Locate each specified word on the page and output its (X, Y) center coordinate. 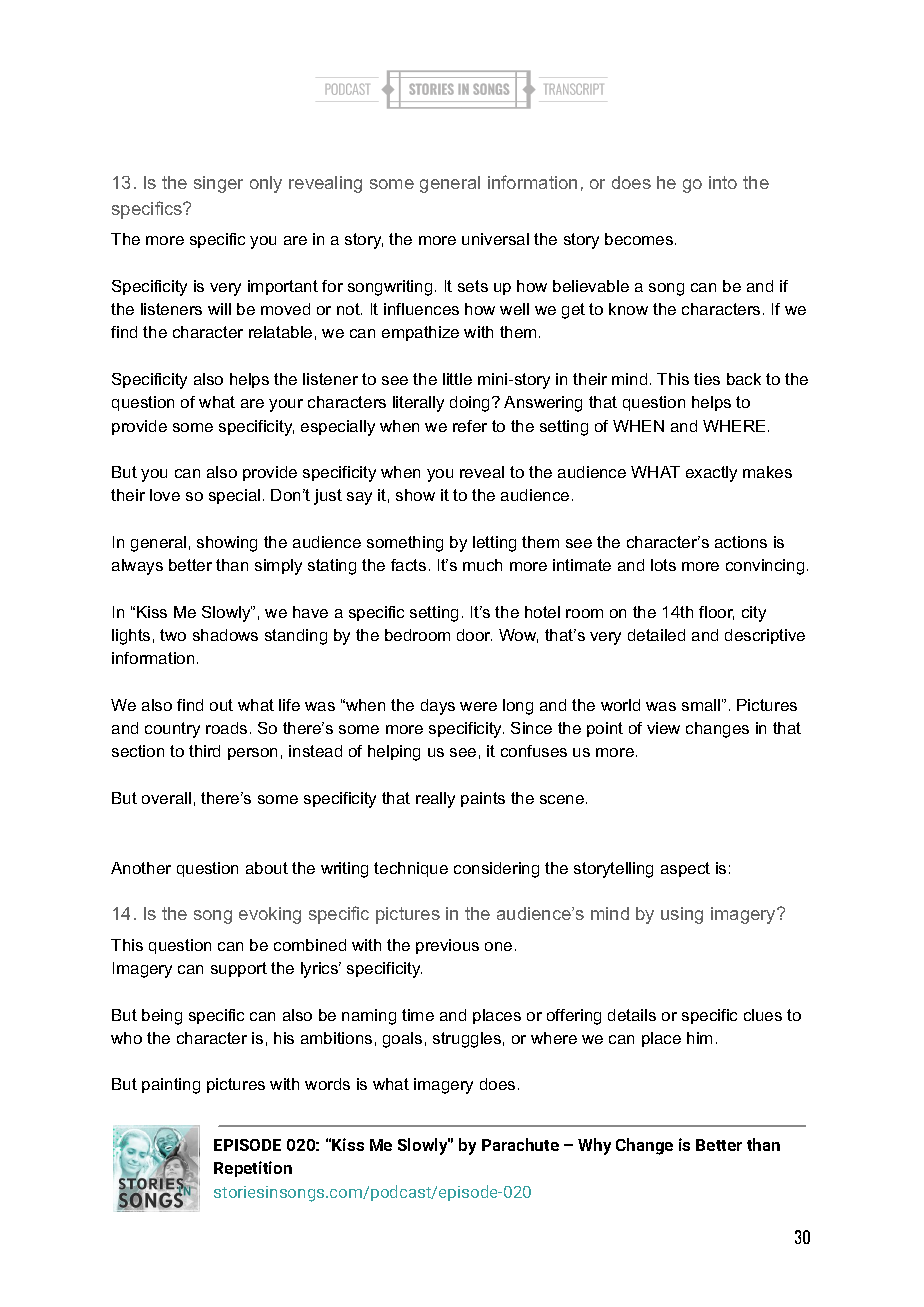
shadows (225, 635)
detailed (656, 635)
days (438, 707)
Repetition (253, 1169)
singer (218, 184)
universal (495, 239)
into (723, 182)
